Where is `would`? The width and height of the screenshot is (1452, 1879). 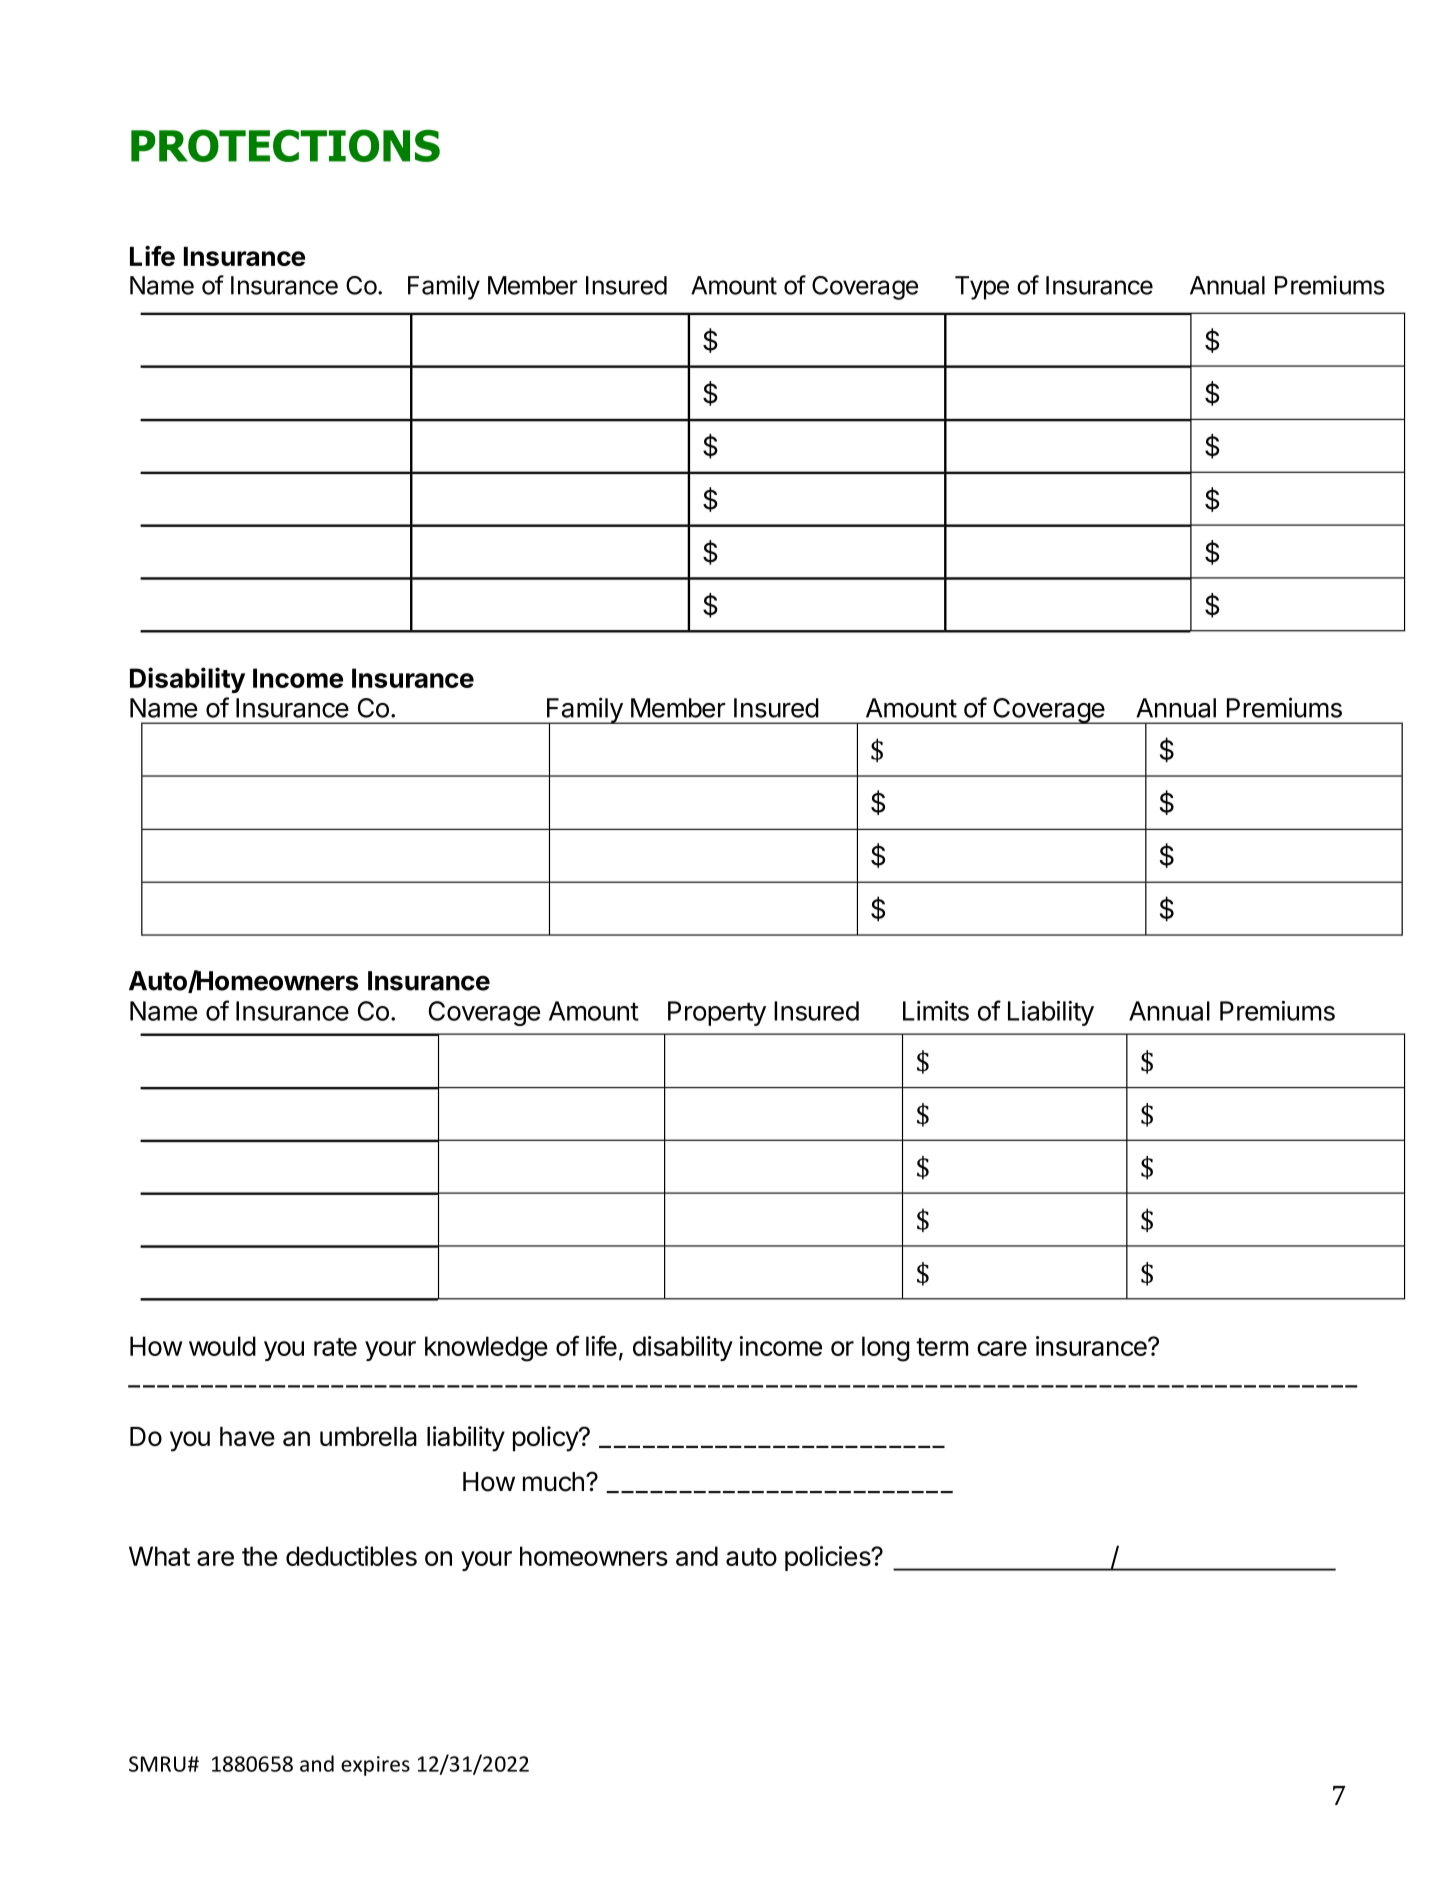 would is located at coordinates (222, 1346).
